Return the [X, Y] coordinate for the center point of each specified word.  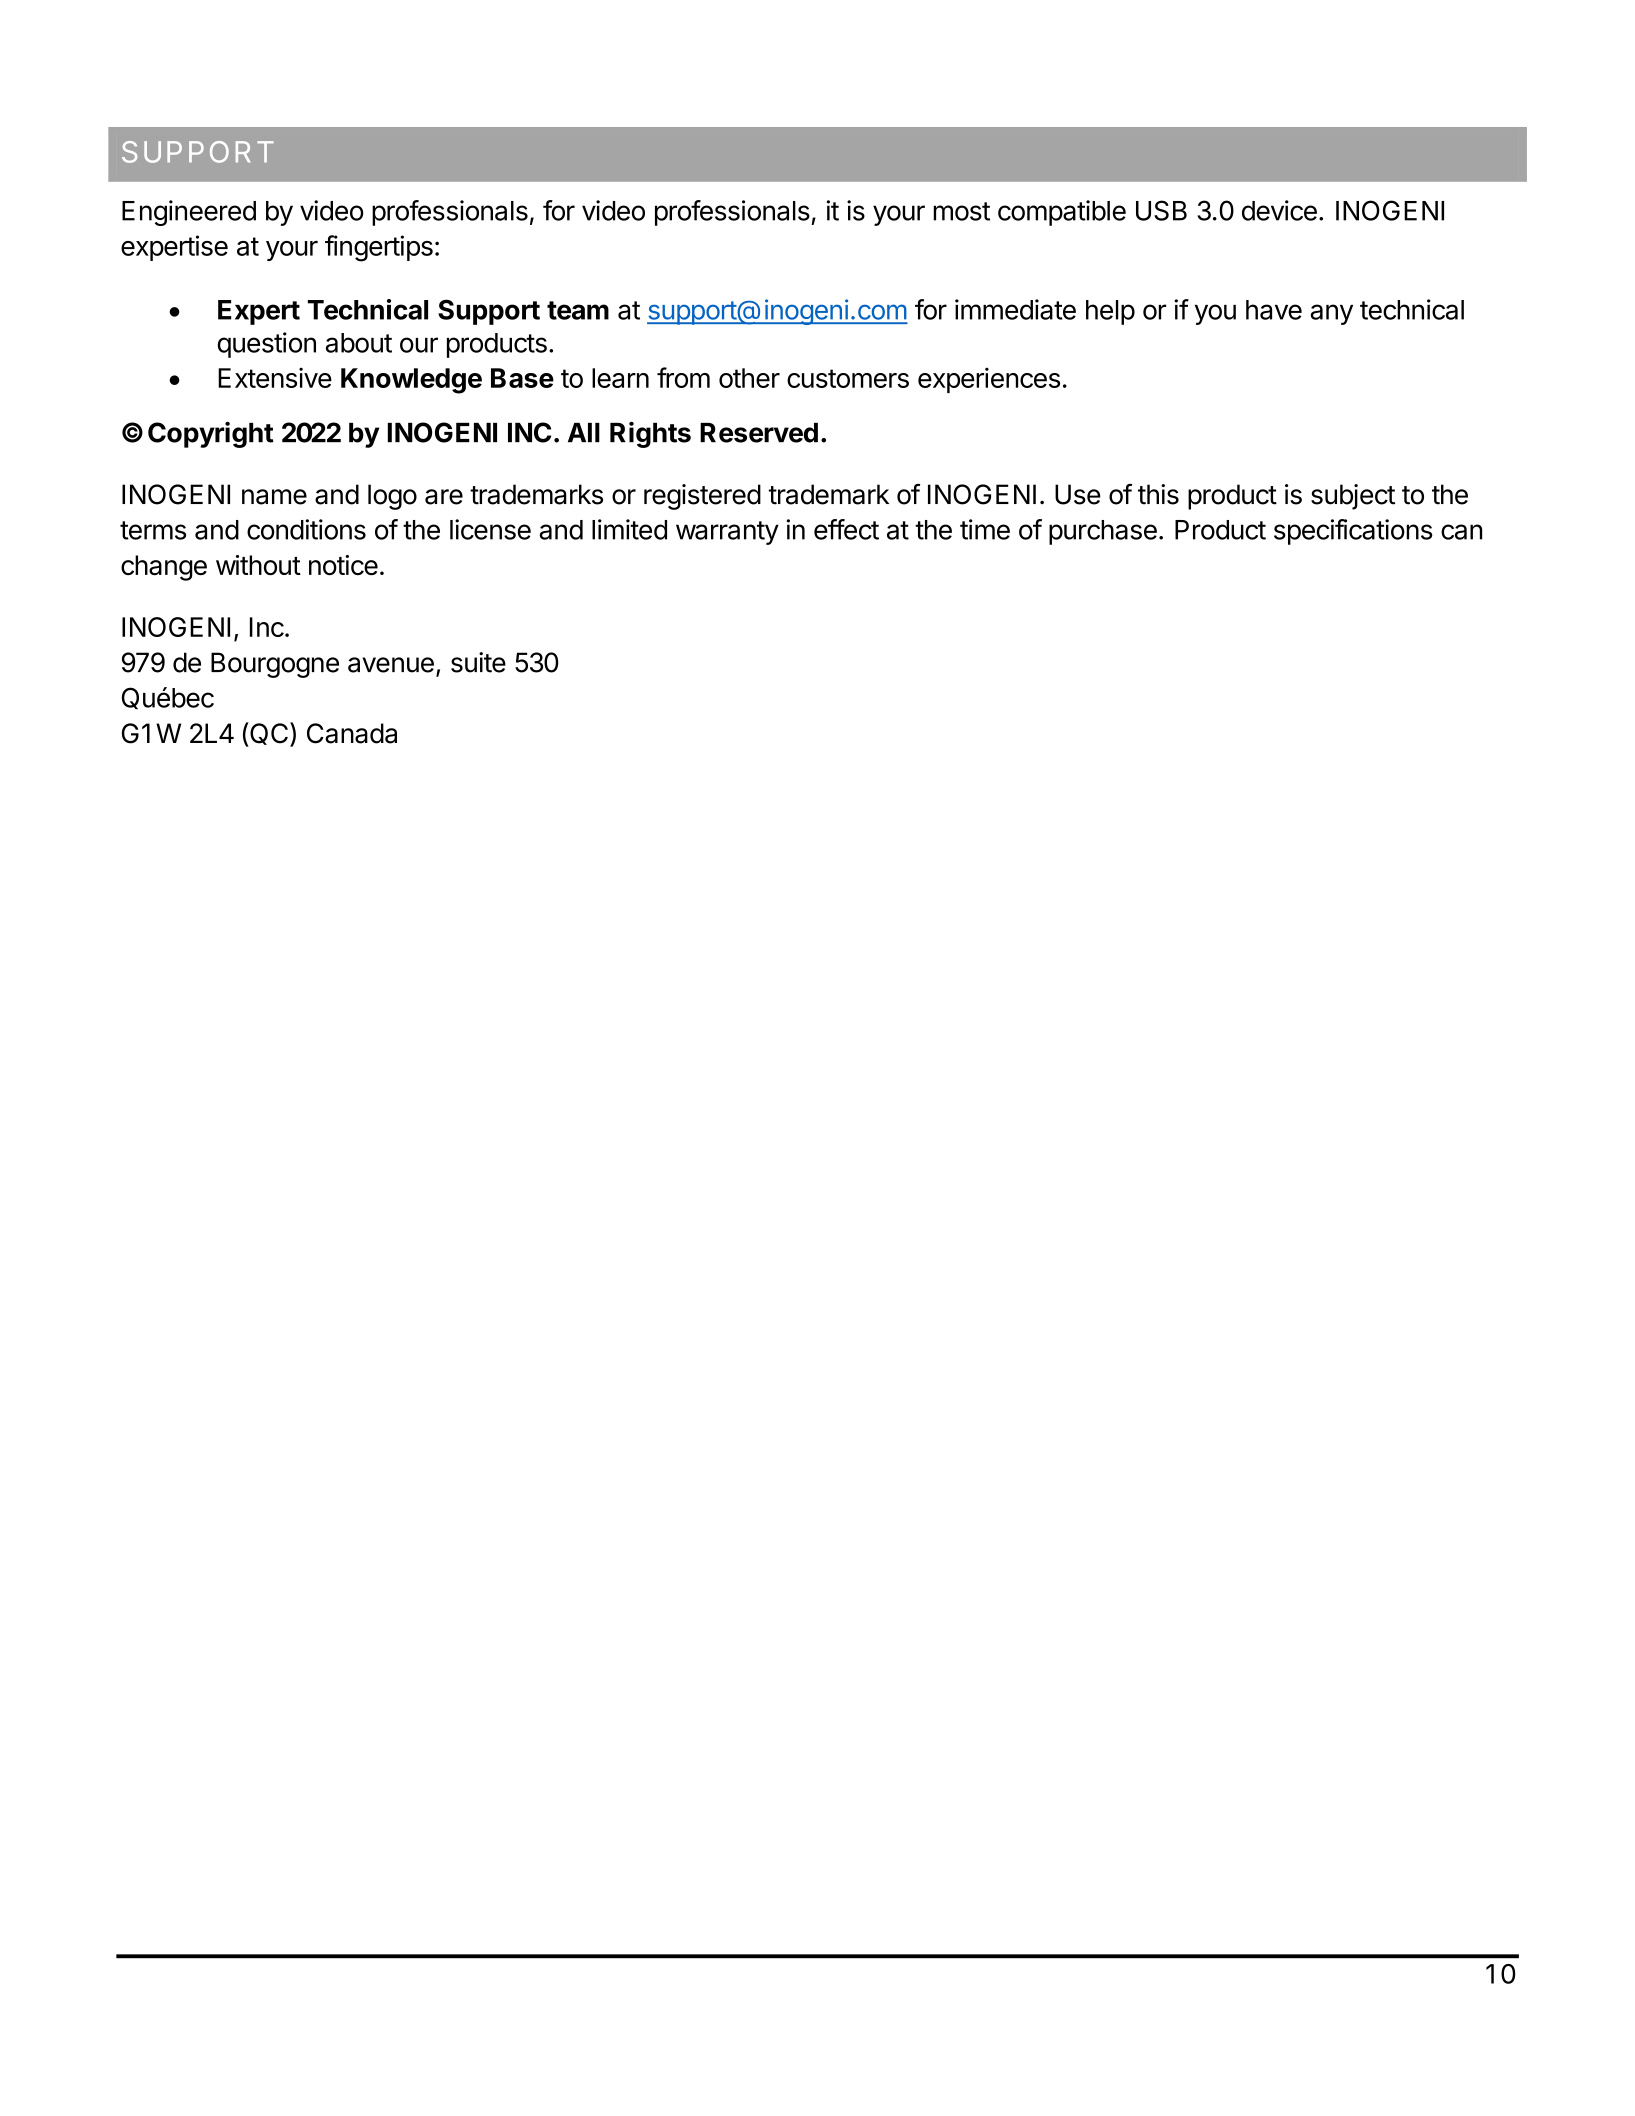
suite [478, 662]
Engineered [189, 213]
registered [702, 497]
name [274, 497]
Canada [352, 733]
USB [1161, 210]
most [961, 211]
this [1158, 494]
